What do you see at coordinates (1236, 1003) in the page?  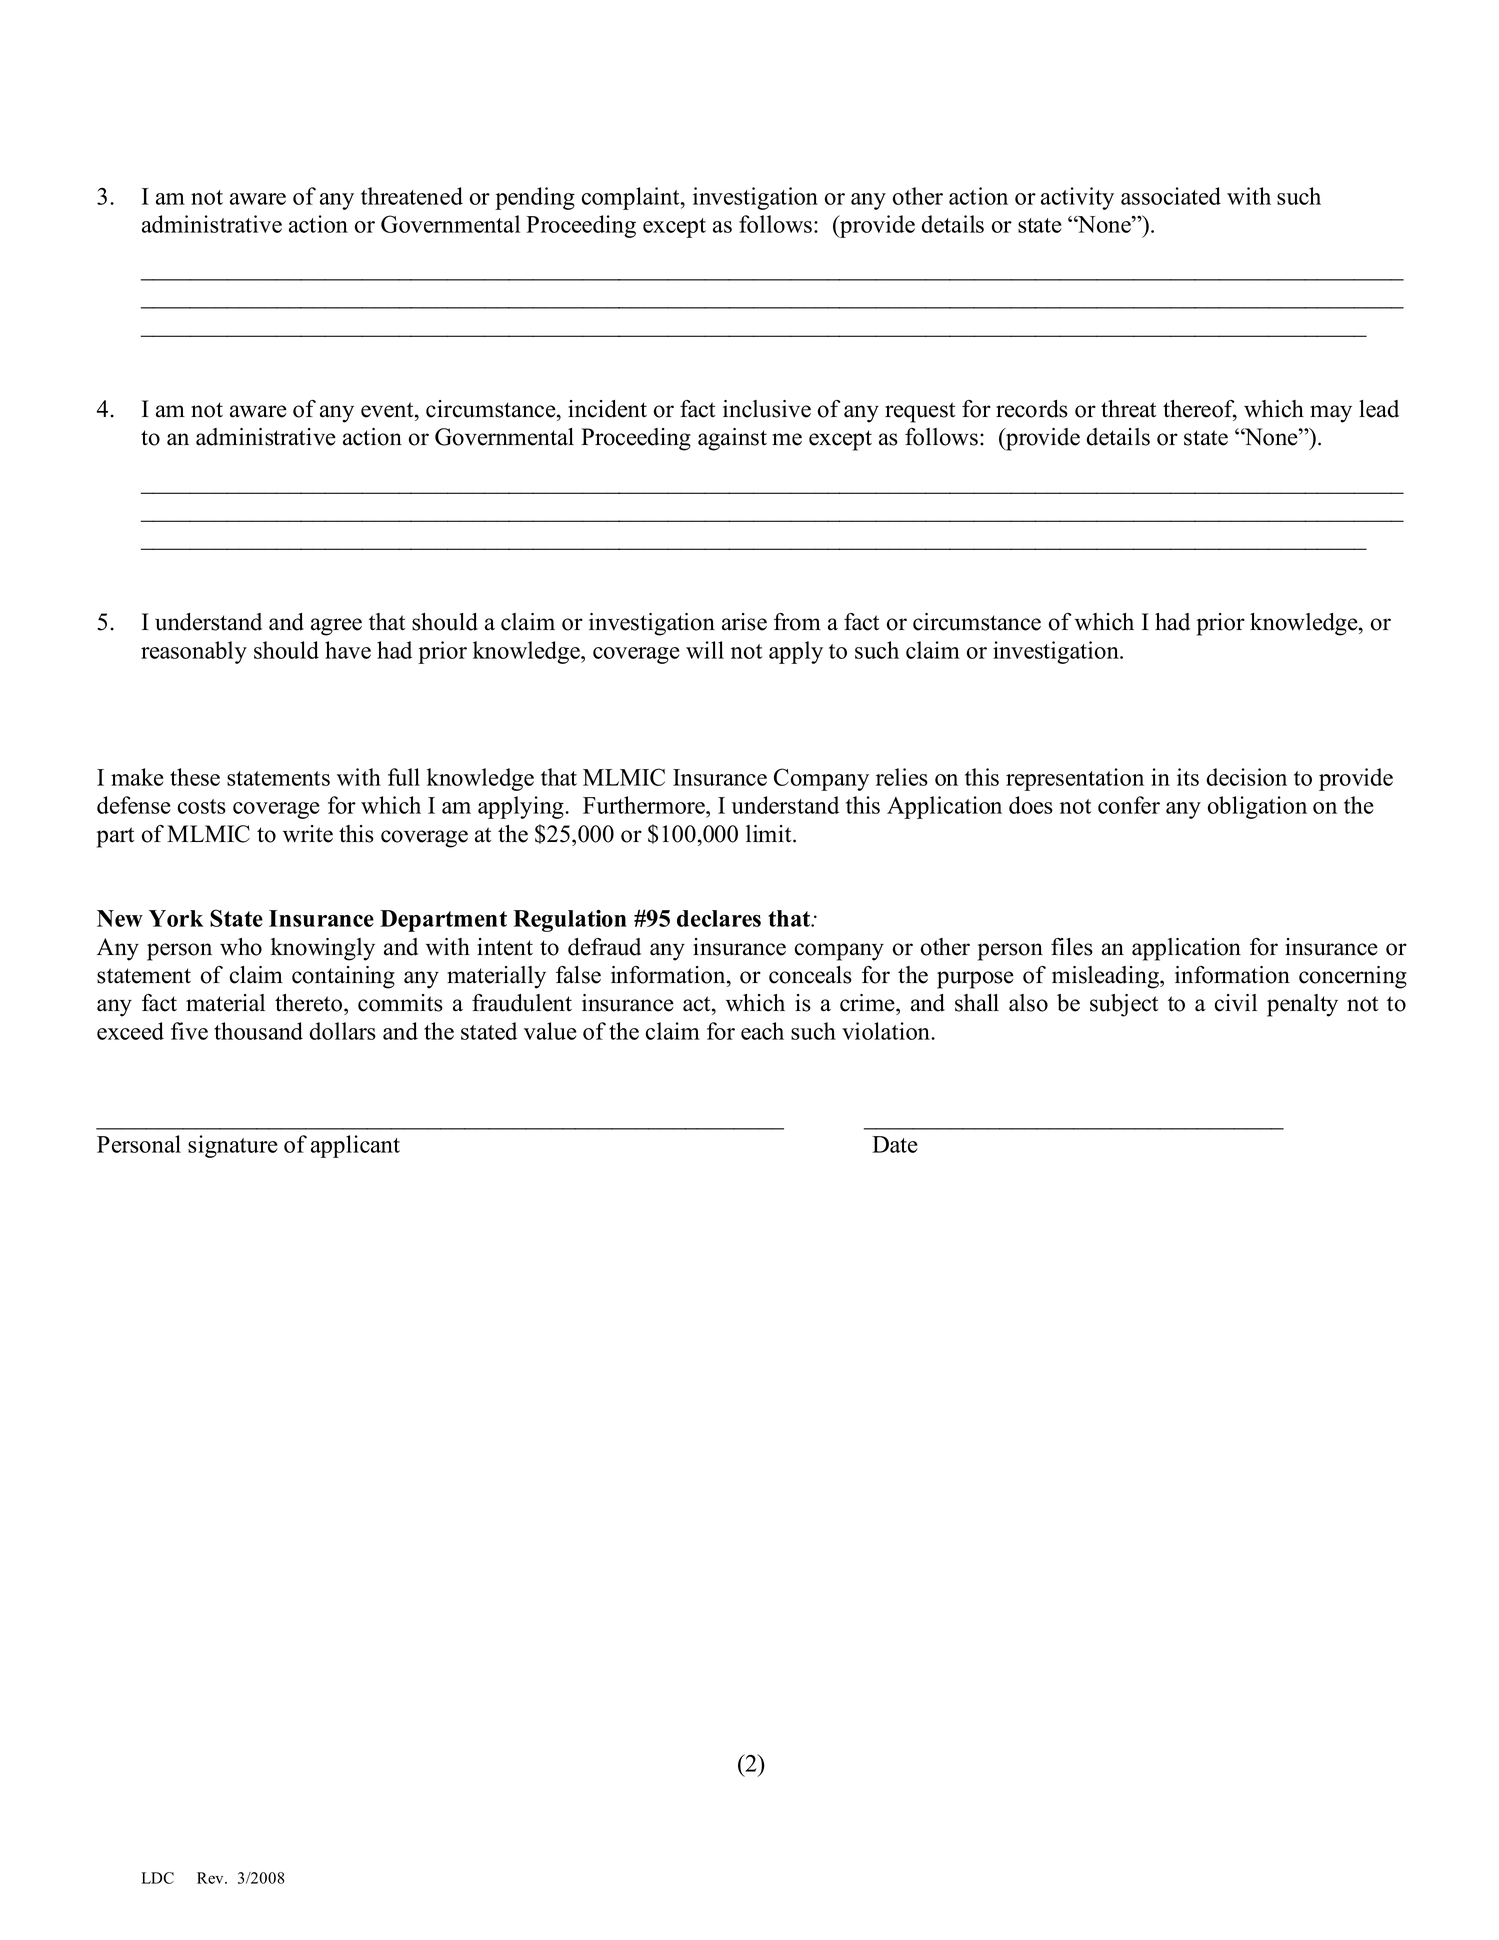 I see `civil` at bounding box center [1236, 1003].
